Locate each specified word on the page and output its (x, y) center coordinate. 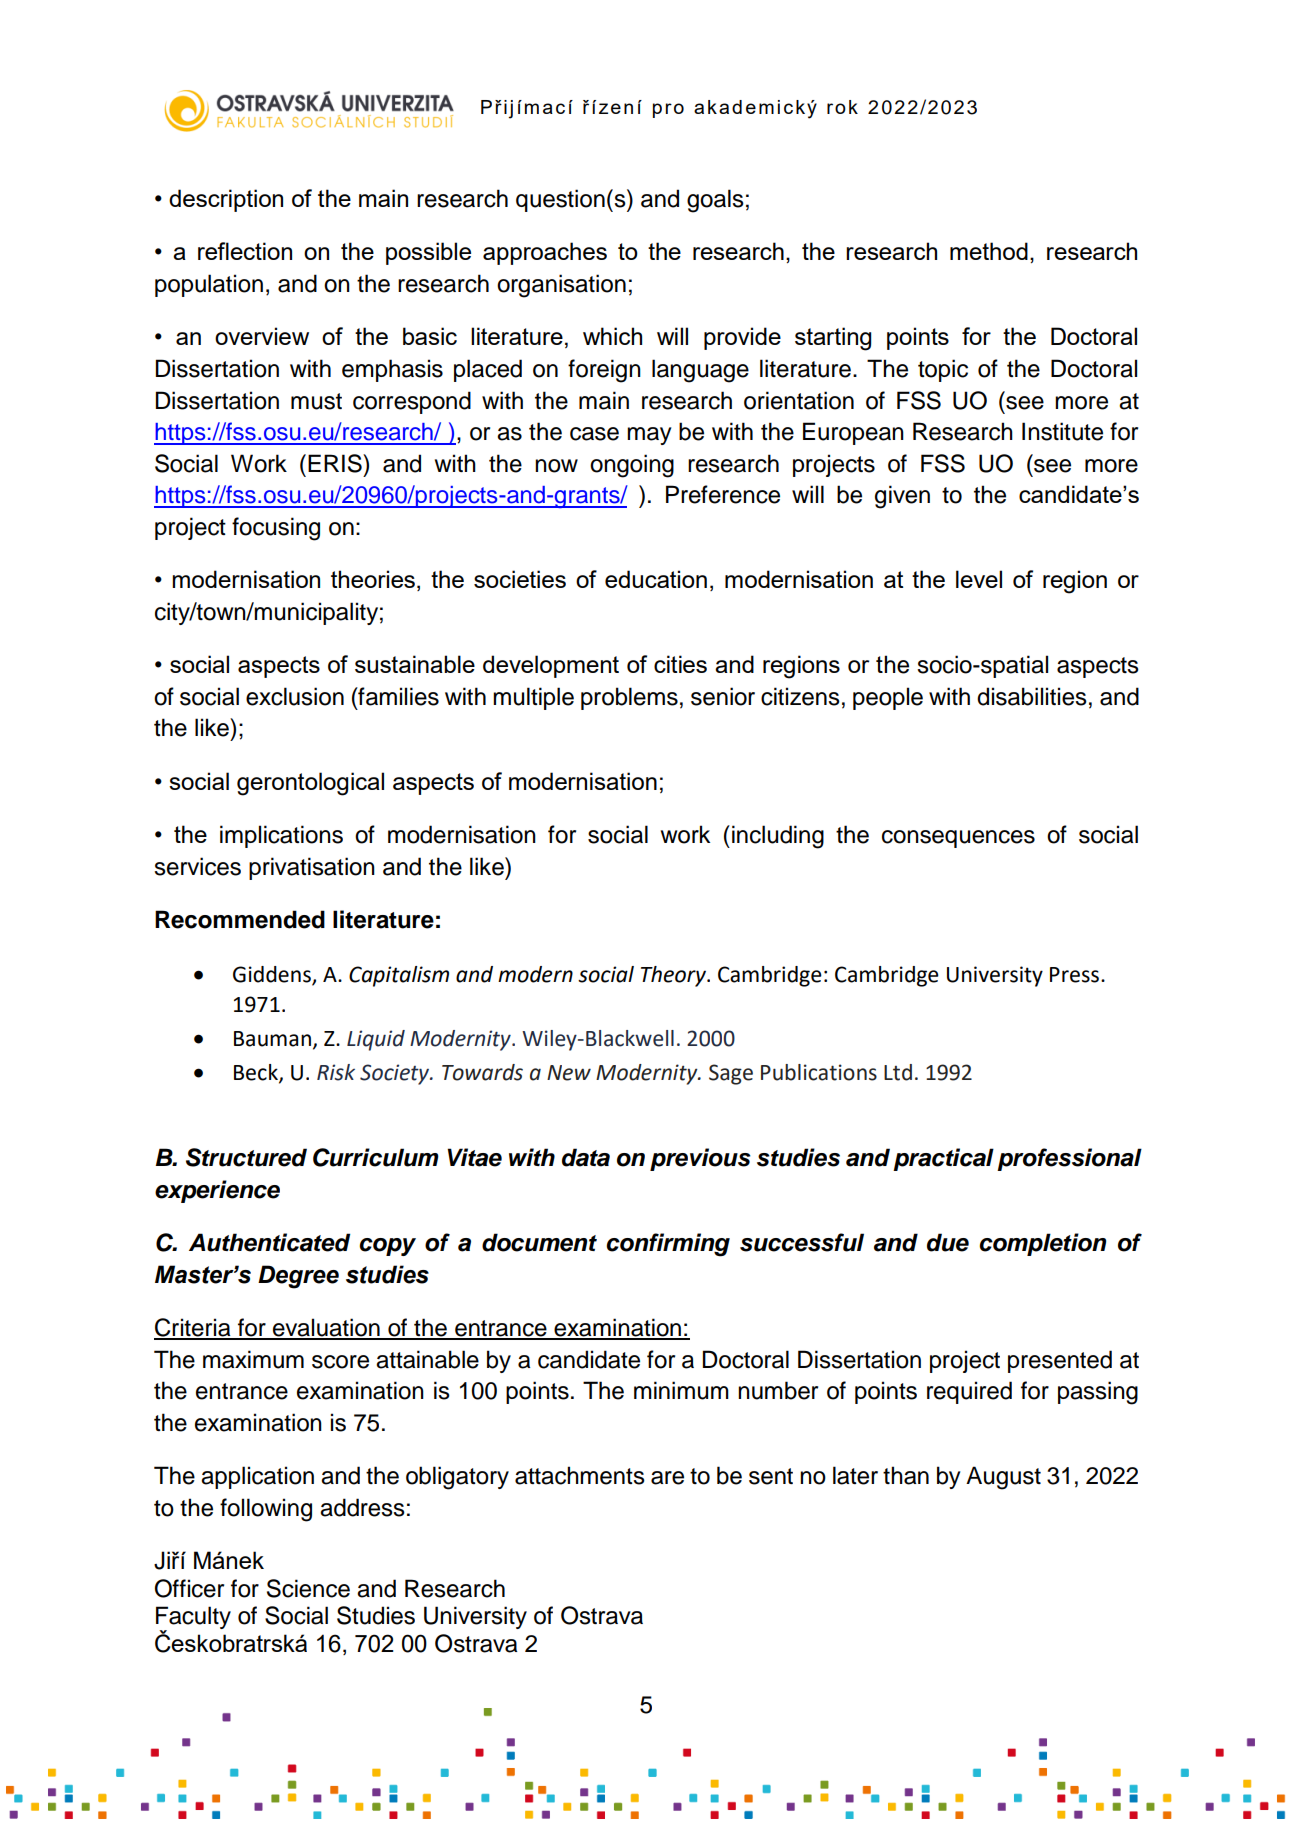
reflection (245, 251)
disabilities (1032, 696)
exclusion (295, 696)
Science (308, 1588)
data (586, 1157)
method (989, 251)
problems (629, 698)
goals (715, 201)
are (667, 1478)
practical (943, 1159)
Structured (246, 1157)
